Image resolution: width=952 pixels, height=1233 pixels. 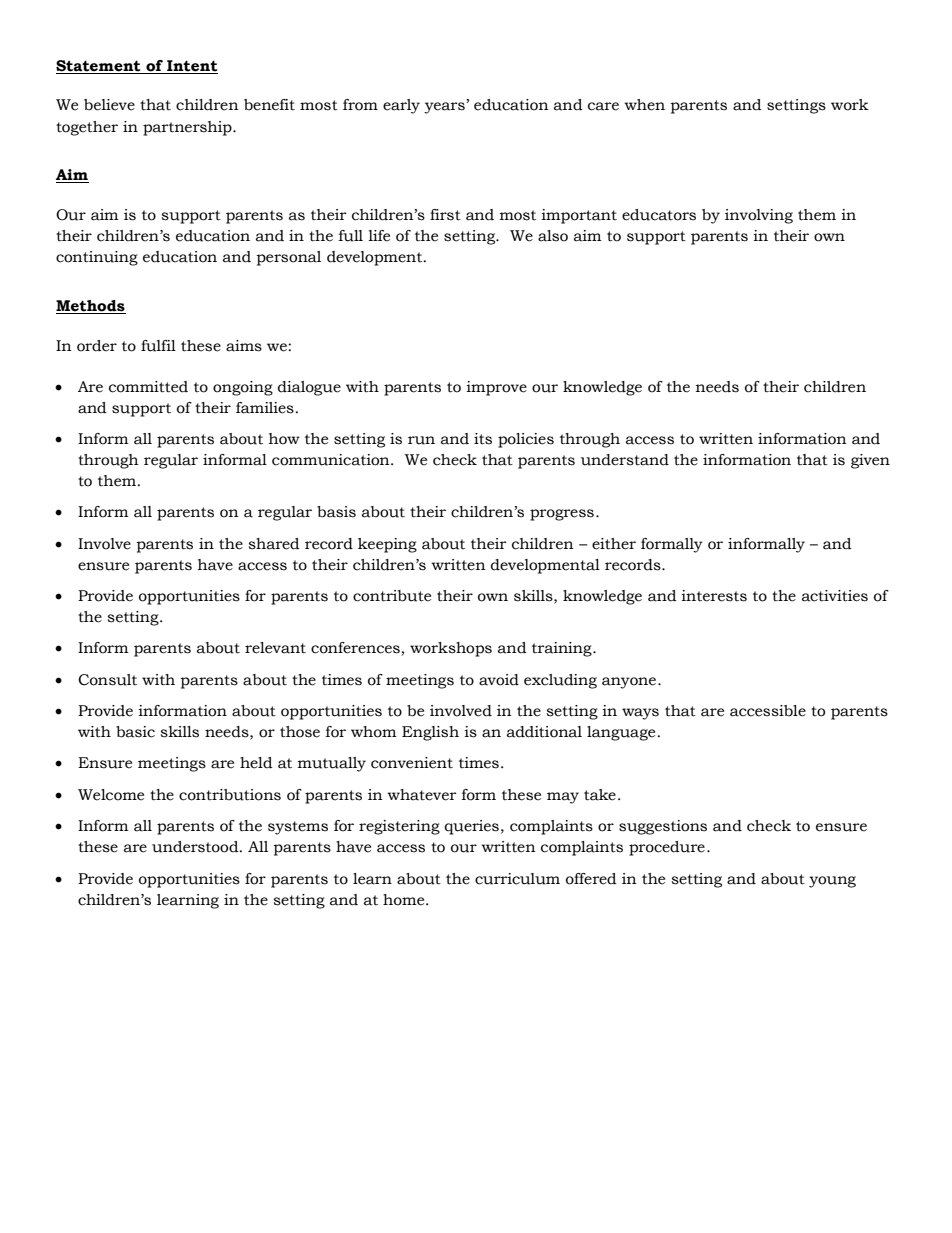 What do you see at coordinates (553, 236) in the document?
I see `also` at bounding box center [553, 236].
